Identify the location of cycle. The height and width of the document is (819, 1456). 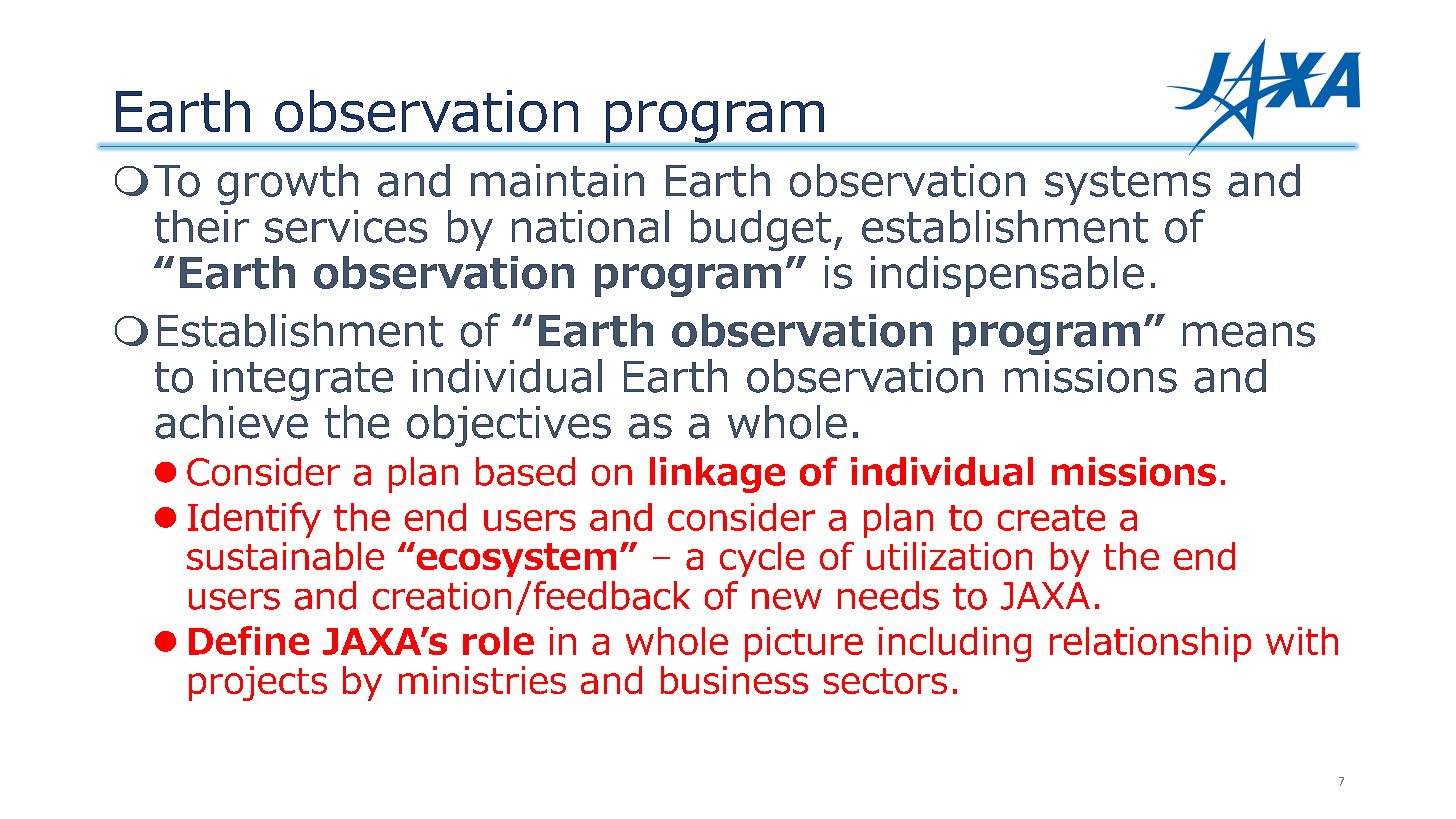
(762, 559).
